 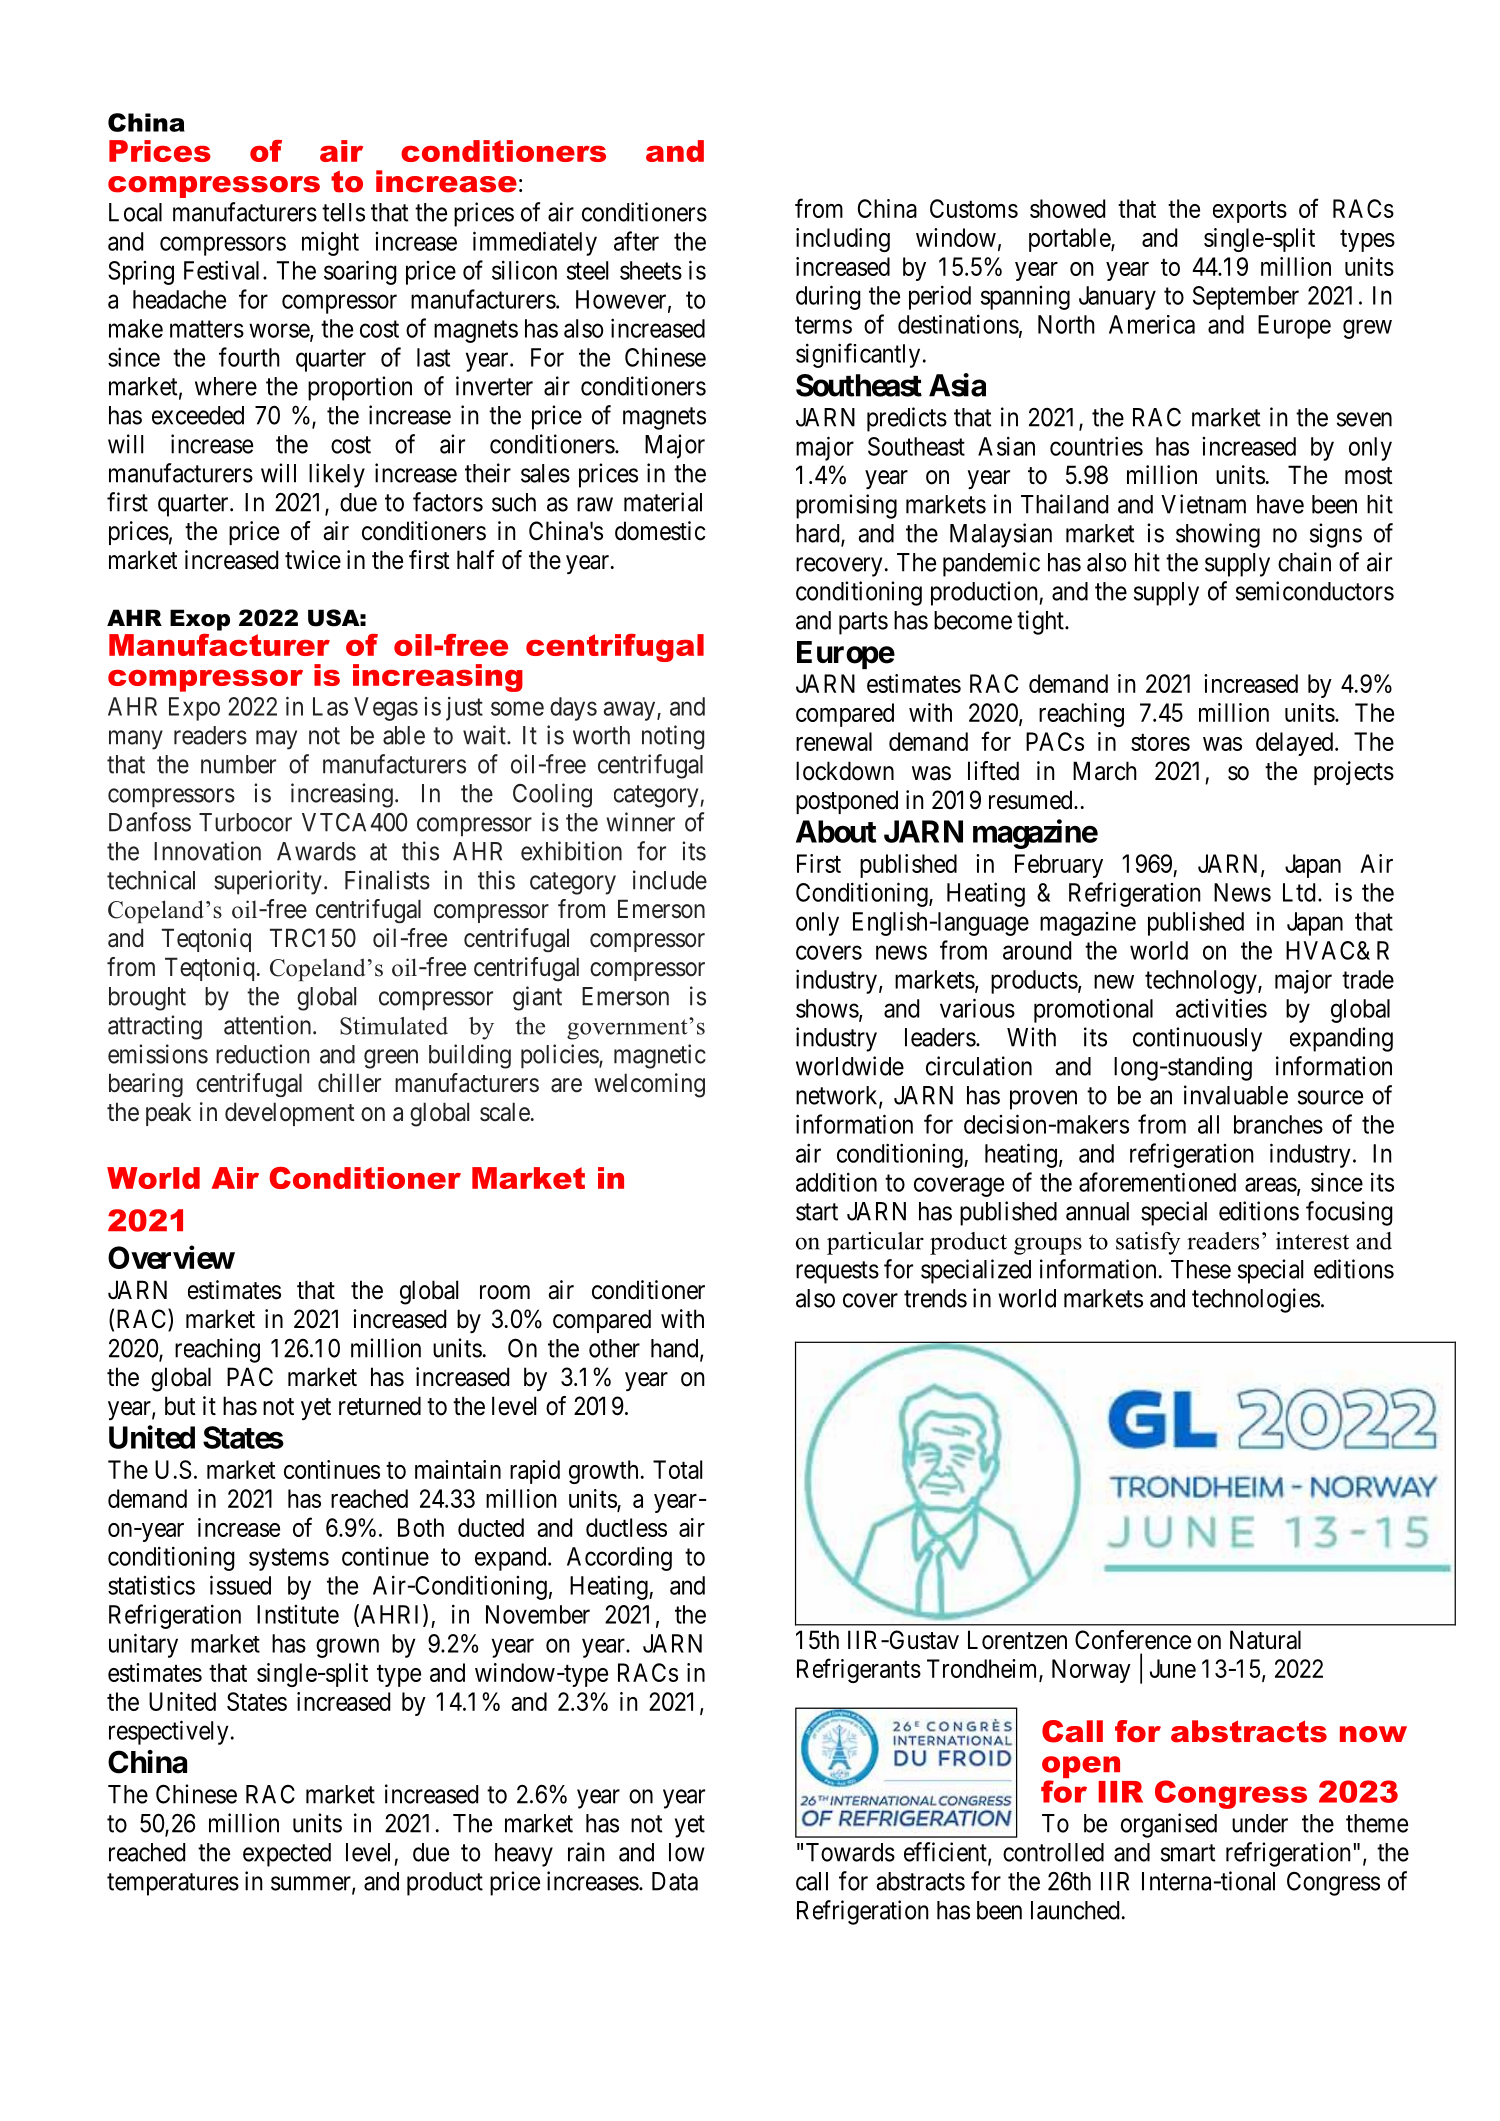 I want to click on expected, so click(x=287, y=1855).
